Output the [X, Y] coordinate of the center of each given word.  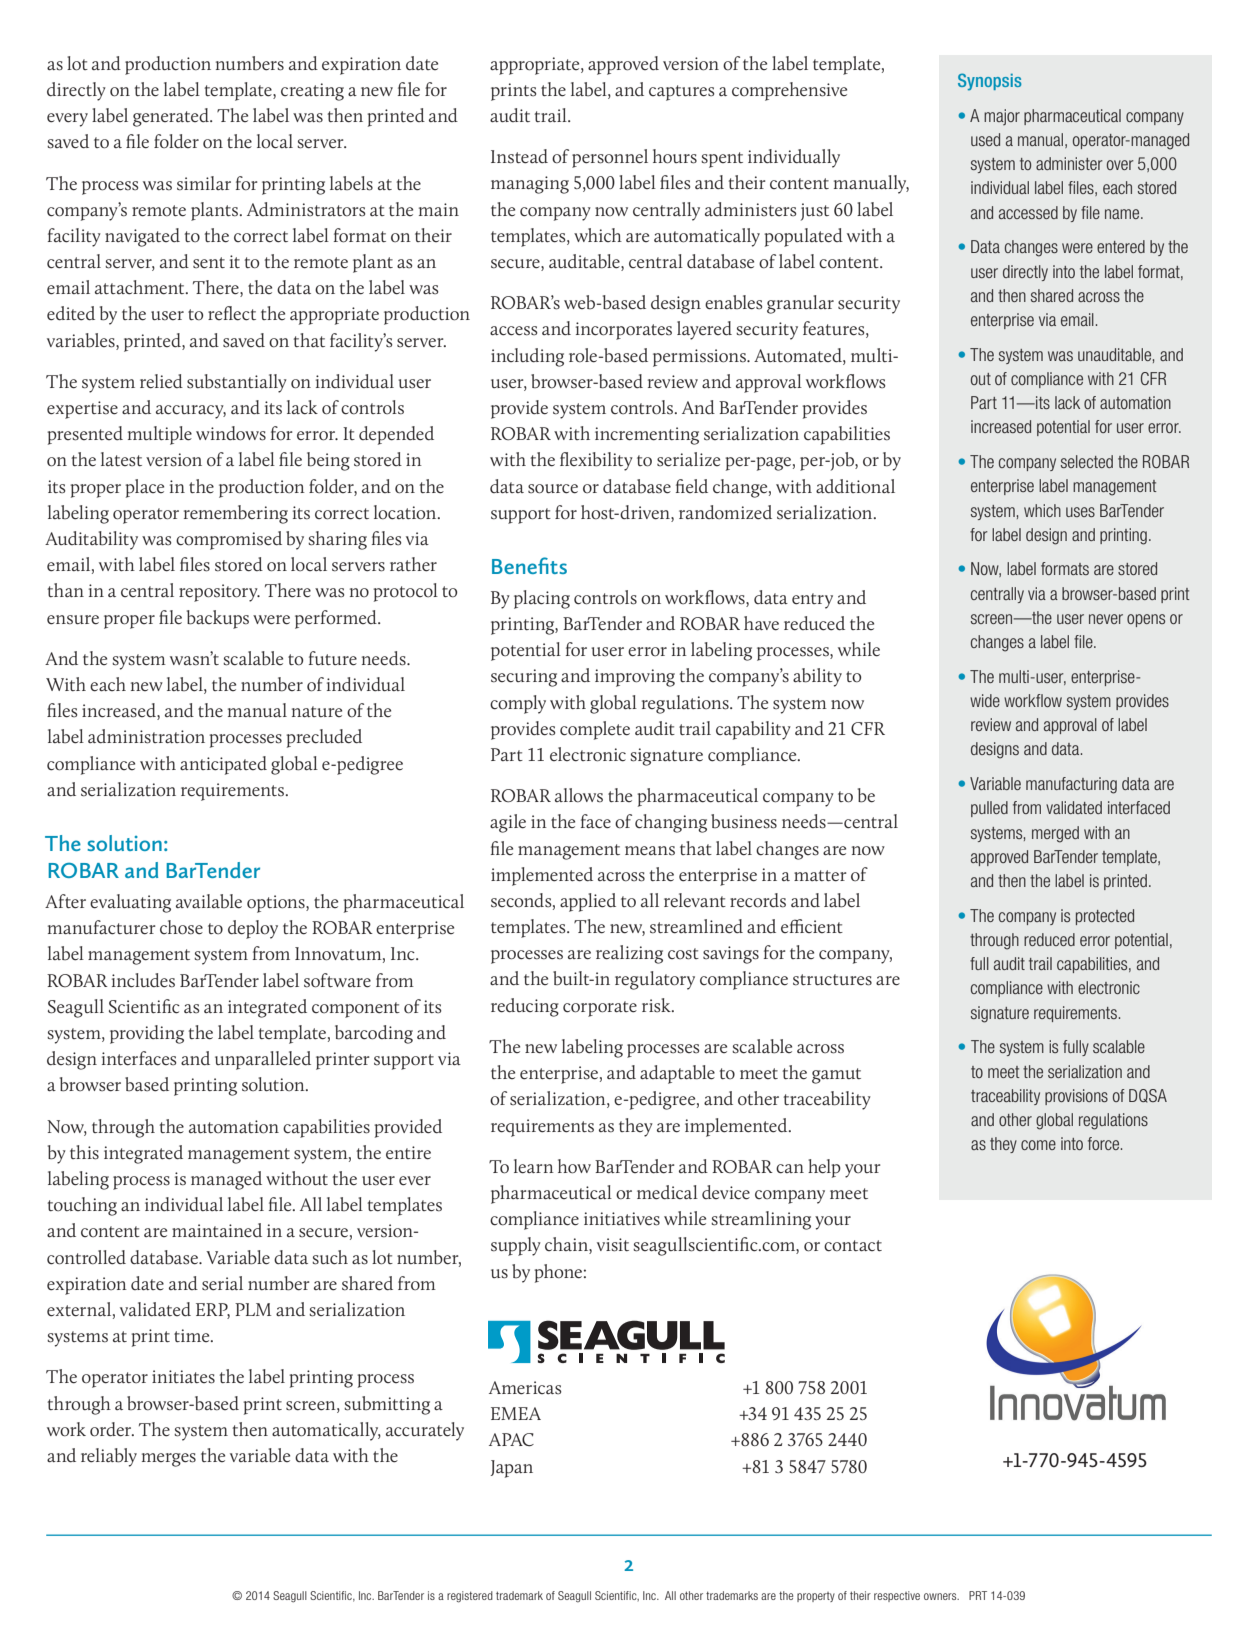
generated [172, 117]
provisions [1076, 1097]
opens [1146, 620]
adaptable [677, 1074]
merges [169, 1460]
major [1002, 117]
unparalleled [263, 1060]
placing [542, 599]
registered [470, 1597]
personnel [610, 158]
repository [219, 593]
